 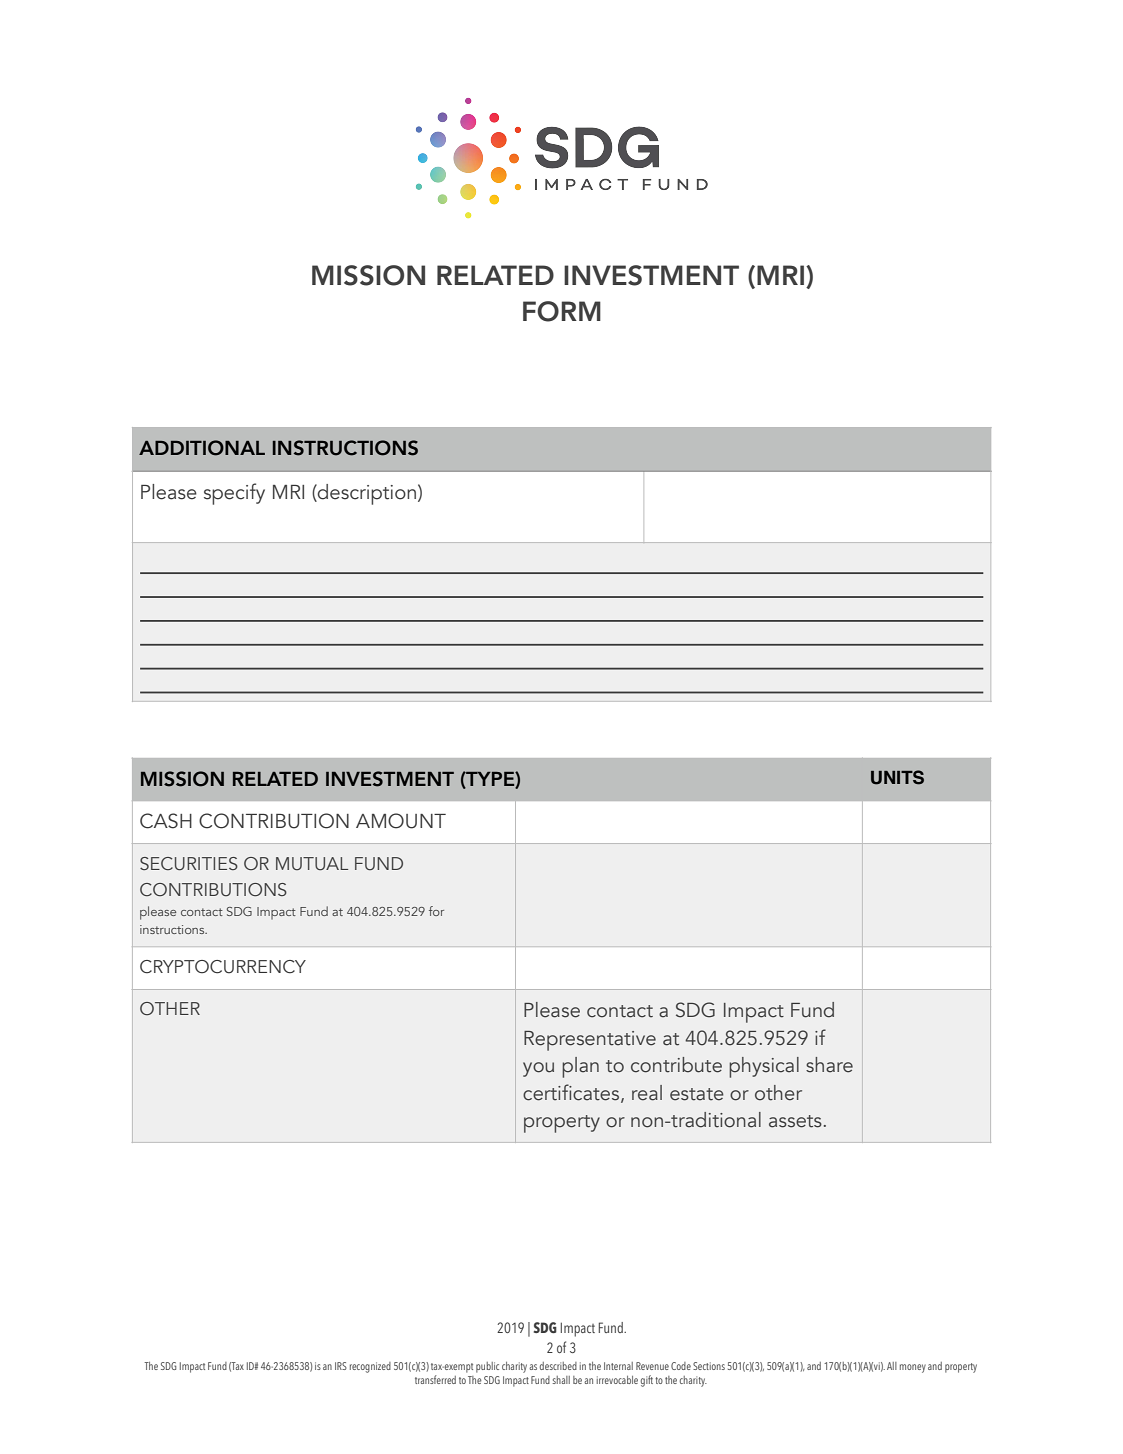 I want to click on UNITS, so click(x=897, y=777).
